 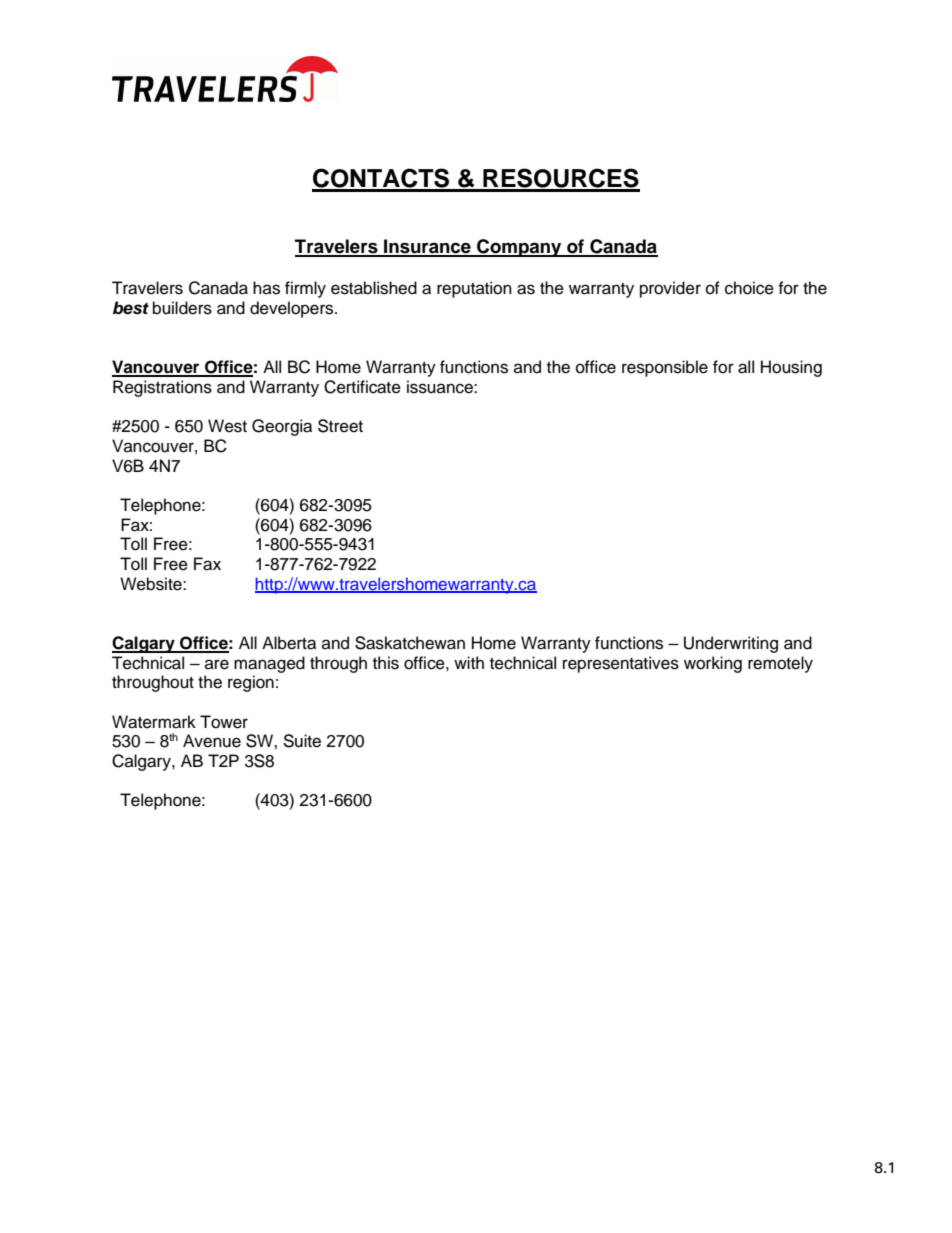 What do you see at coordinates (749, 288) in the image?
I see `choice` at bounding box center [749, 288].
